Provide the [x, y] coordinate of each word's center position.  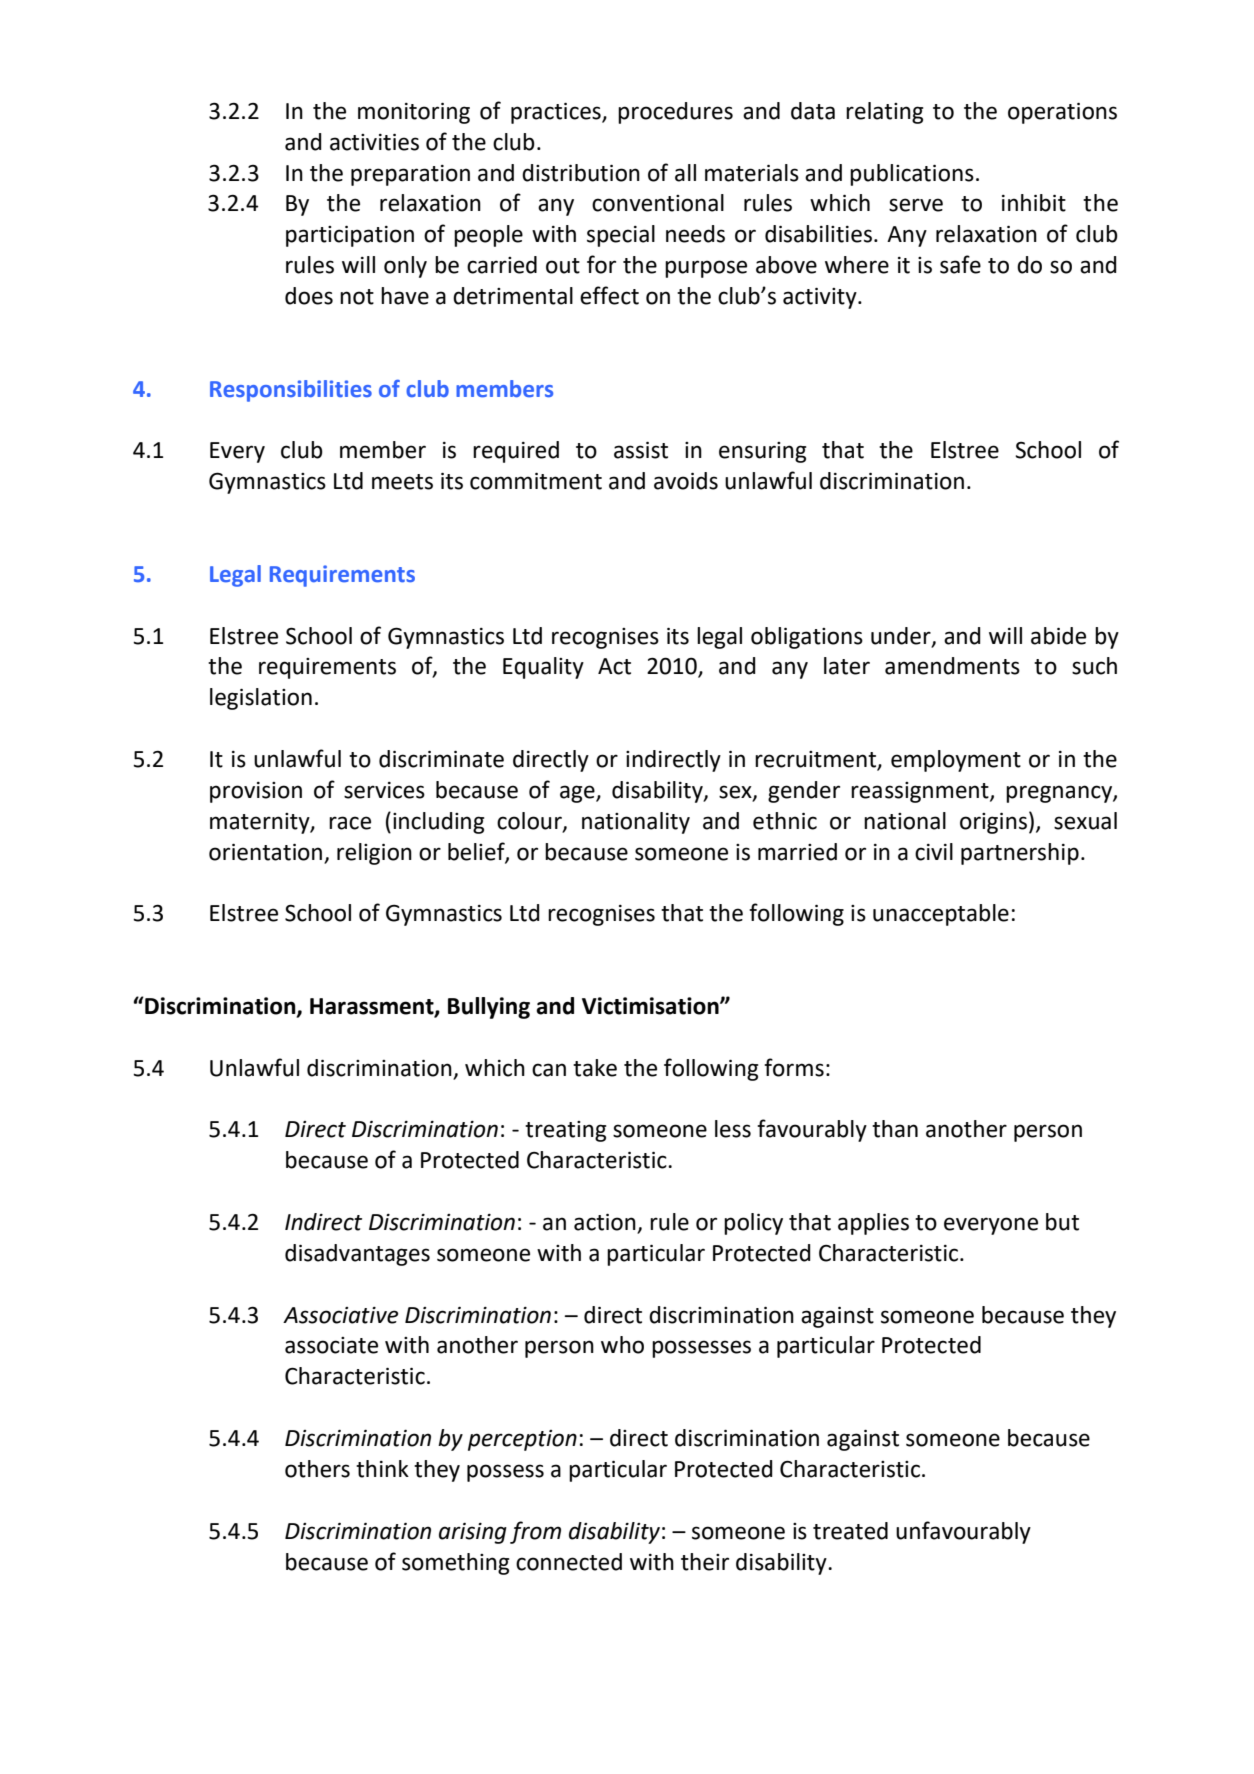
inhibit [1034, 203]
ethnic [785, 821]
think [382, 1469]
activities [374, 142]
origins [993, 823]
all [685, 173]
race [350, 823]
